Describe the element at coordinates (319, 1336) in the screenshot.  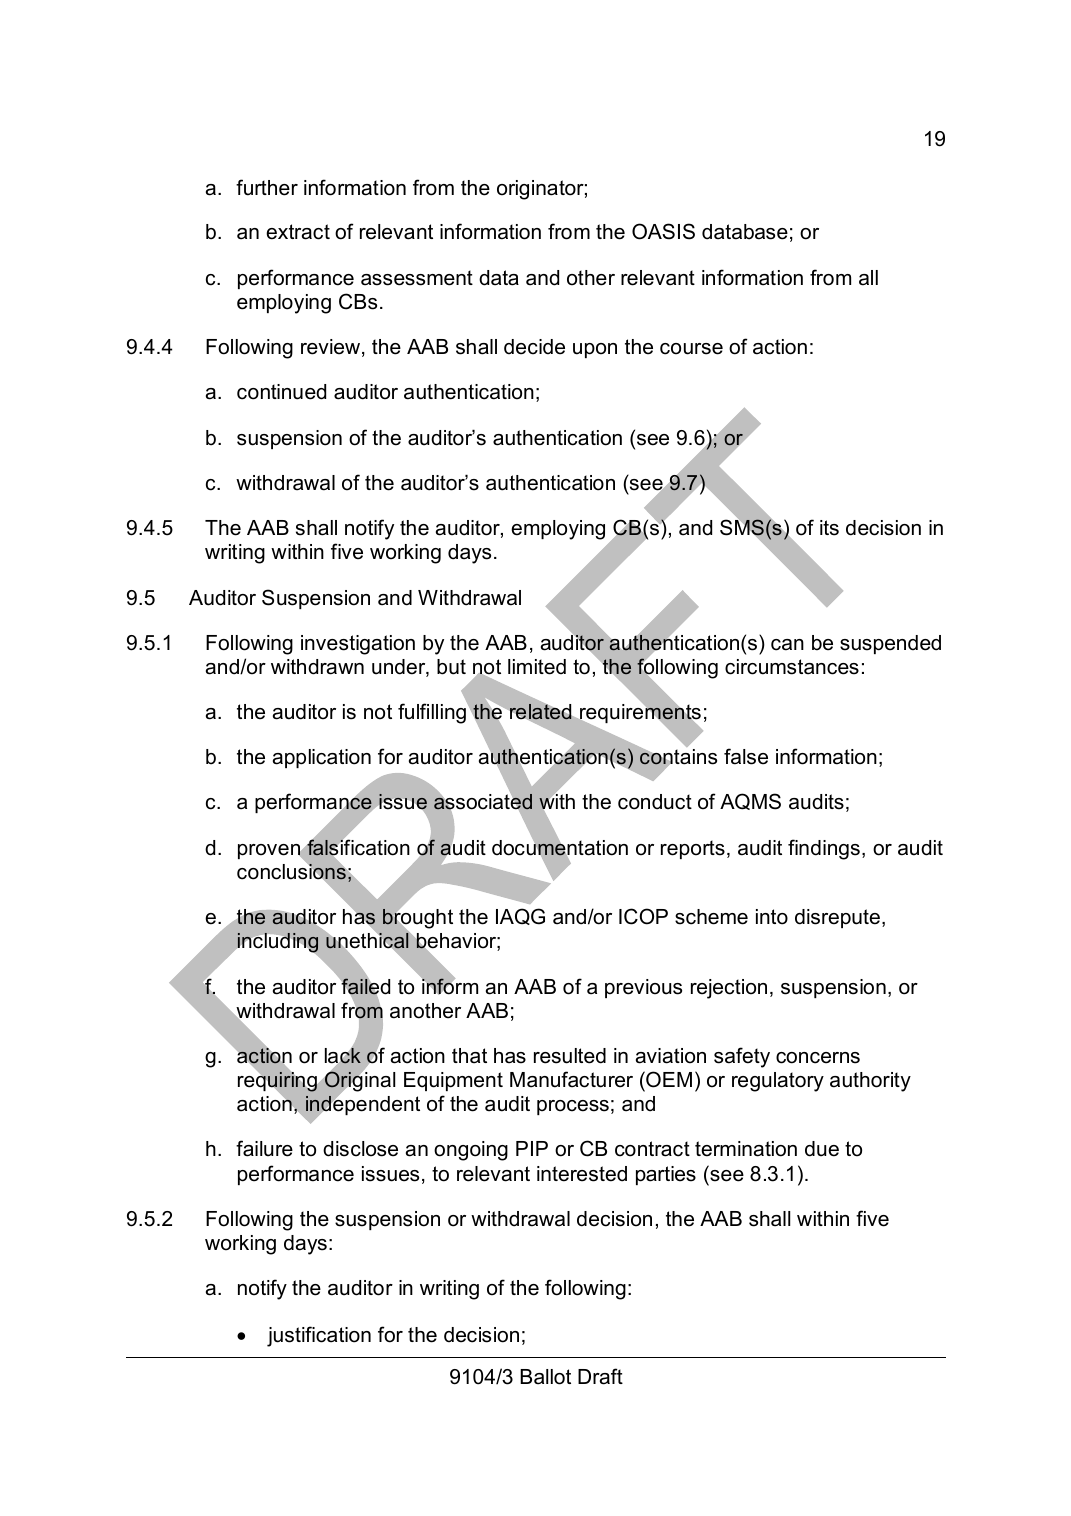
I see `justification` at that location.
